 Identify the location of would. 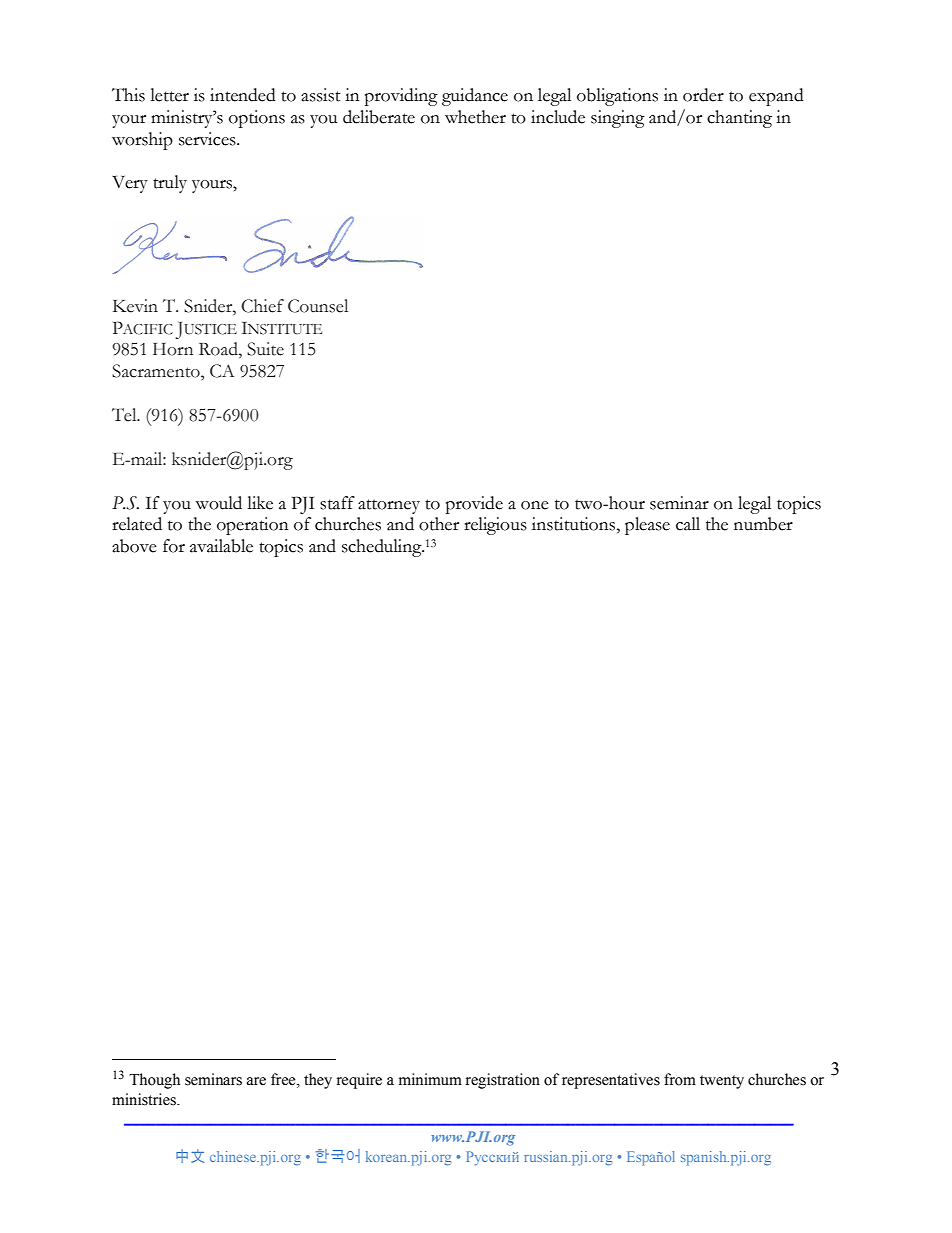
(218, 503).
